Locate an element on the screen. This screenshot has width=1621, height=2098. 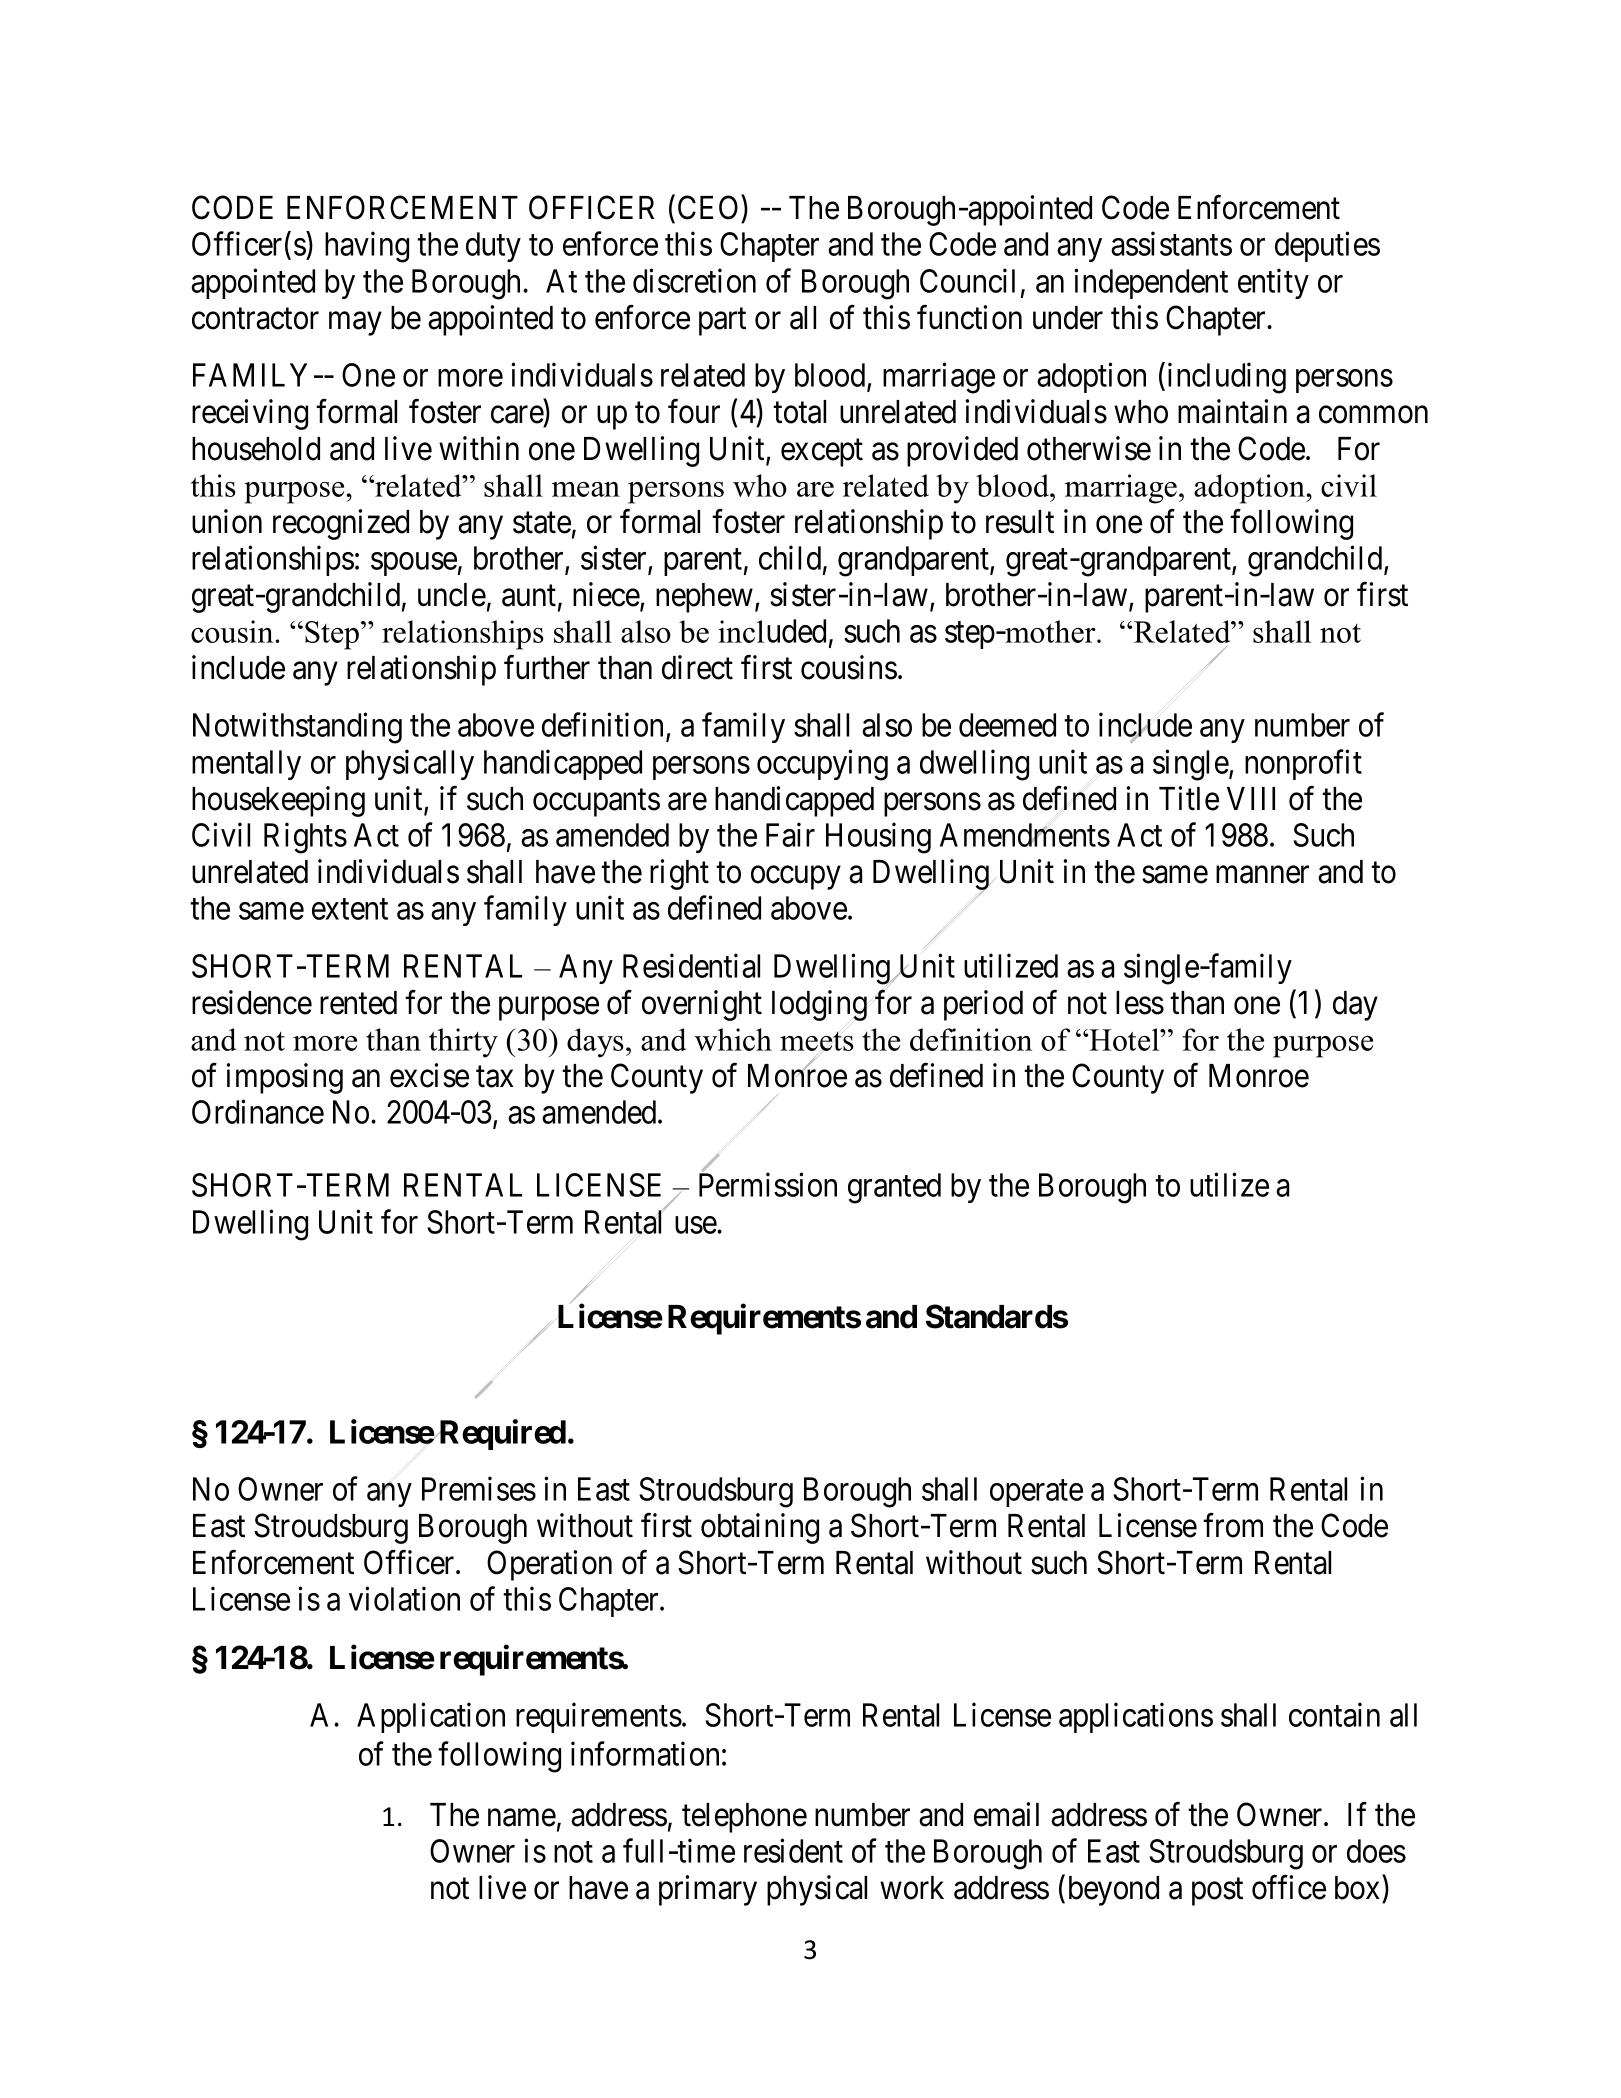
meets is located at coordinates (817, 1041).
